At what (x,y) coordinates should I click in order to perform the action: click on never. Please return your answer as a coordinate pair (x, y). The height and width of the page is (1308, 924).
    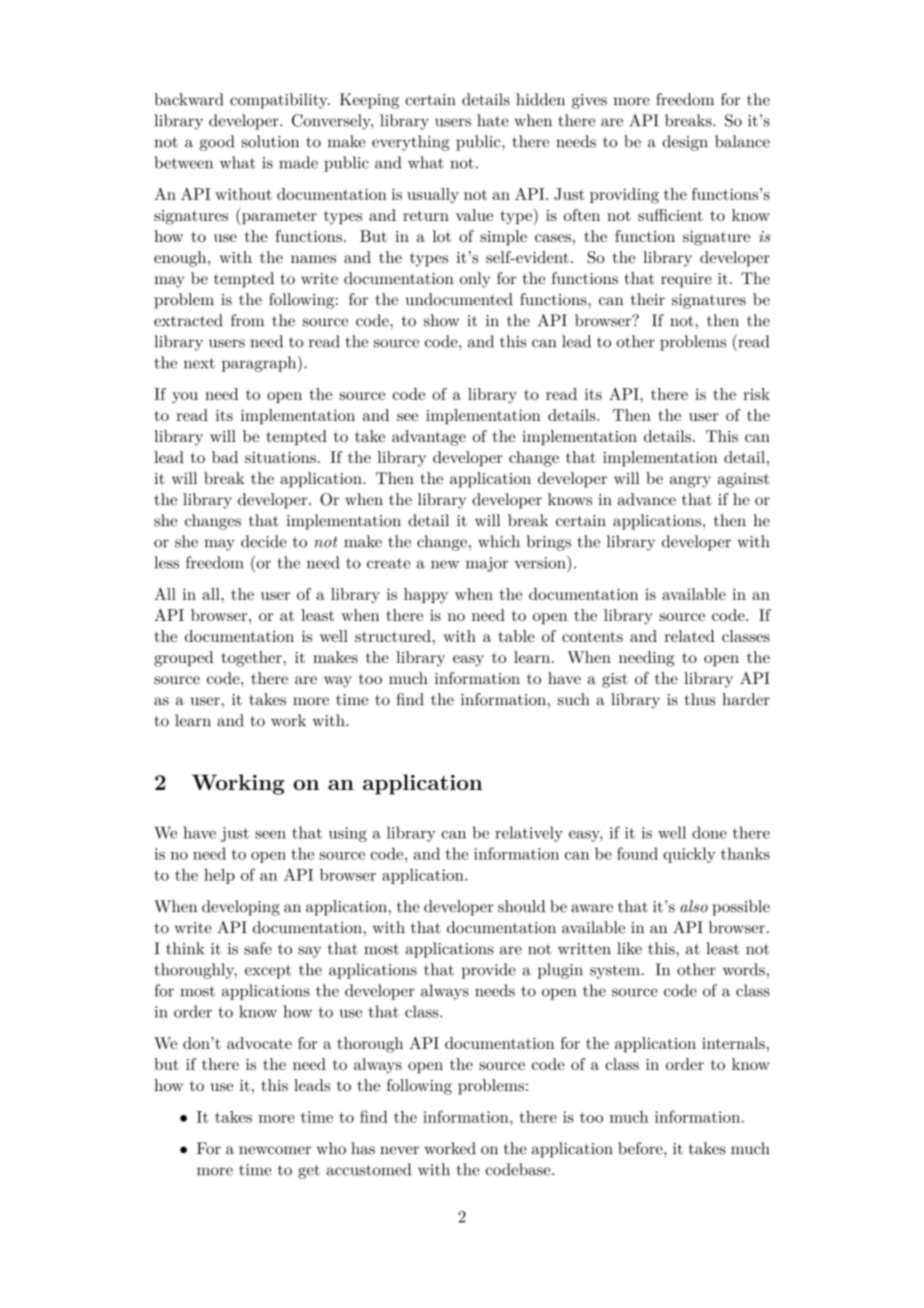
    Looking at the image, I should click on (399, 1150).
